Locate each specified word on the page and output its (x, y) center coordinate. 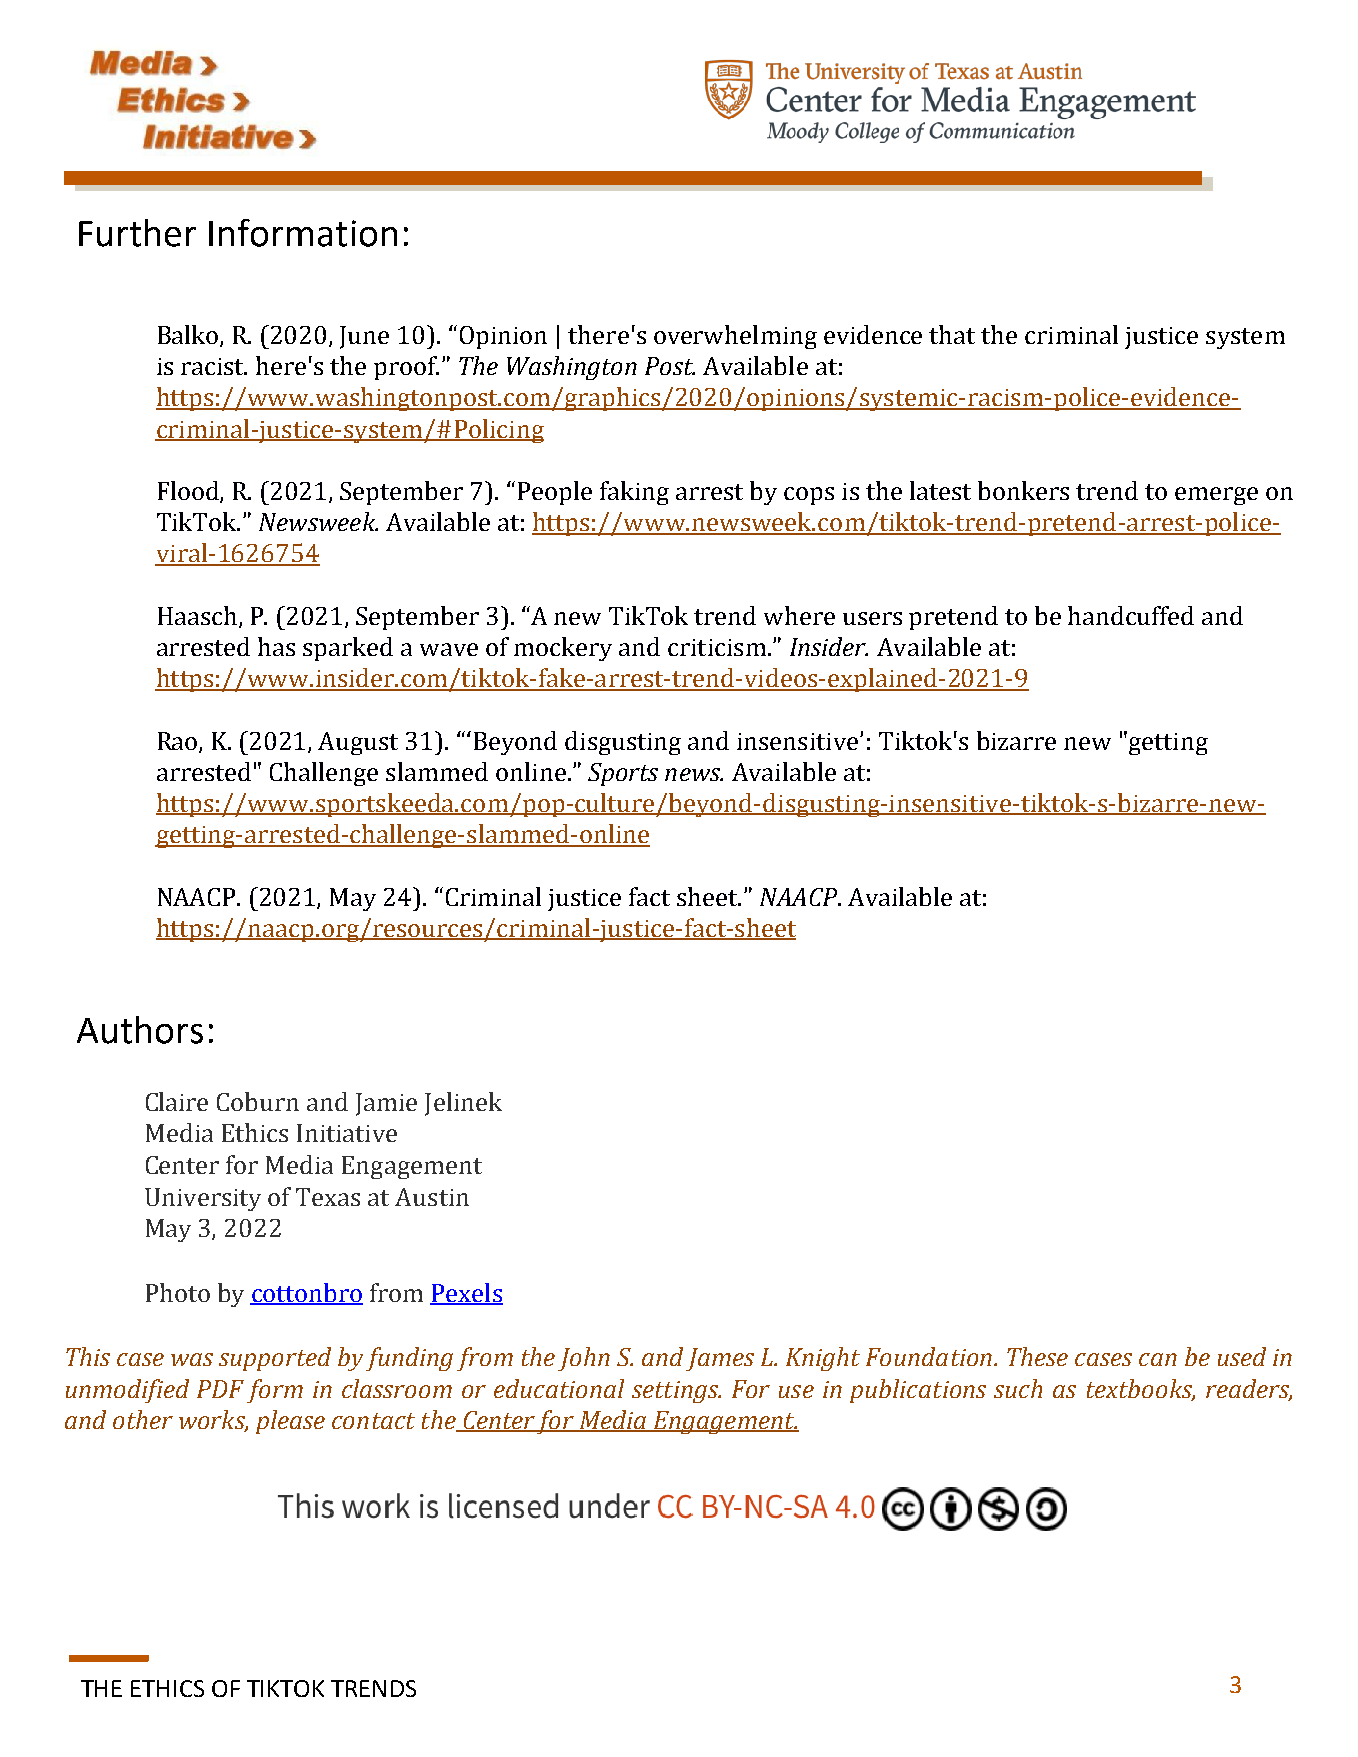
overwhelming (735, 337)
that (952, 334)
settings (676, 1392)
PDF (220, 1389)
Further (137, 233)
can (1158, 1359)
